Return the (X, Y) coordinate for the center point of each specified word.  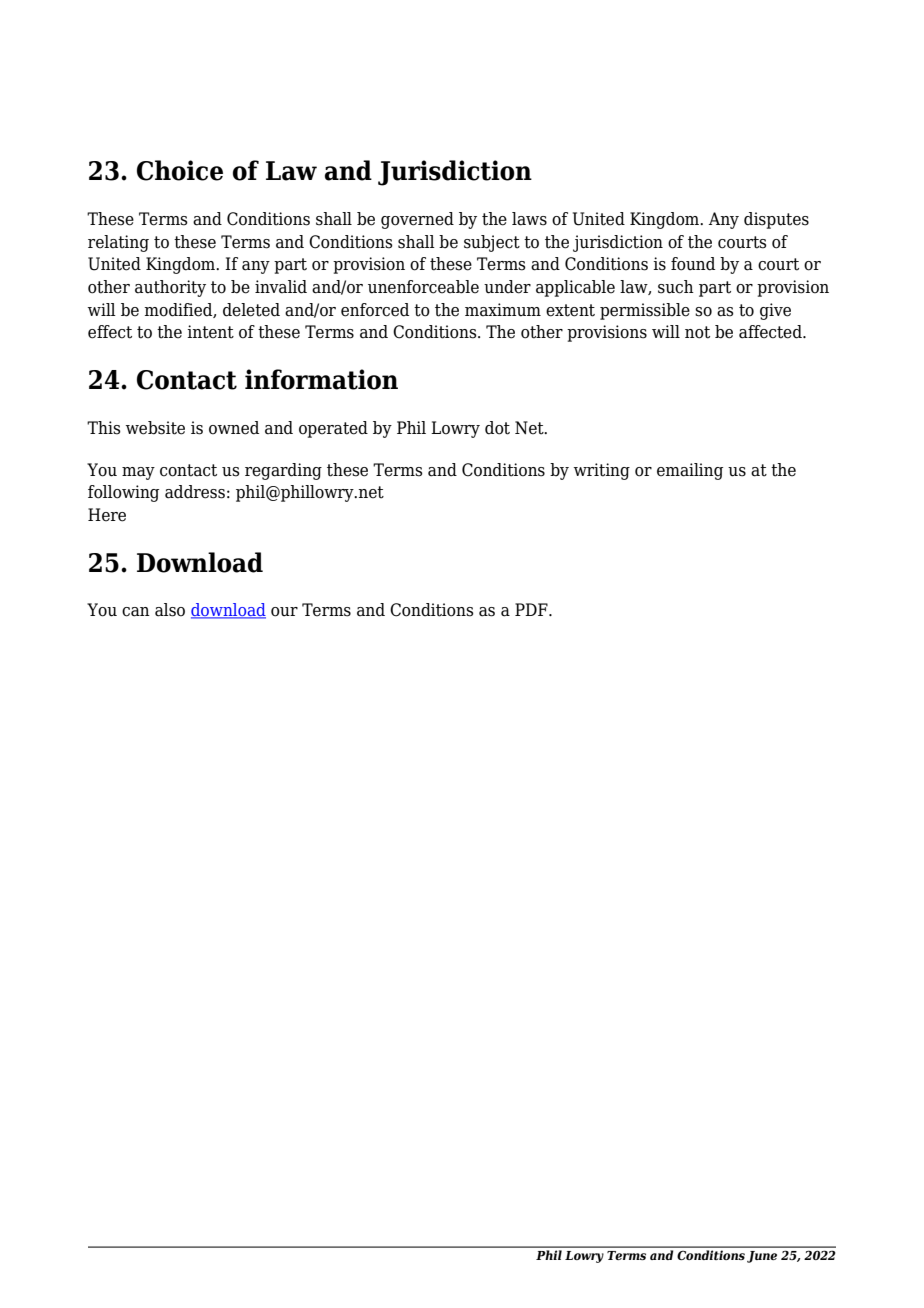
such (676, 287)
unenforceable (423, 287)
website (155, 428)
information (321, 379)
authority (170, 288)
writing (602, 471)
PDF (532, 609)
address (195, 492)
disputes (776, 220)
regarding (283, 471)
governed (417, 220)
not (697, 332)
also (170, 610)
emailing (690, 471)
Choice (180, 170)
